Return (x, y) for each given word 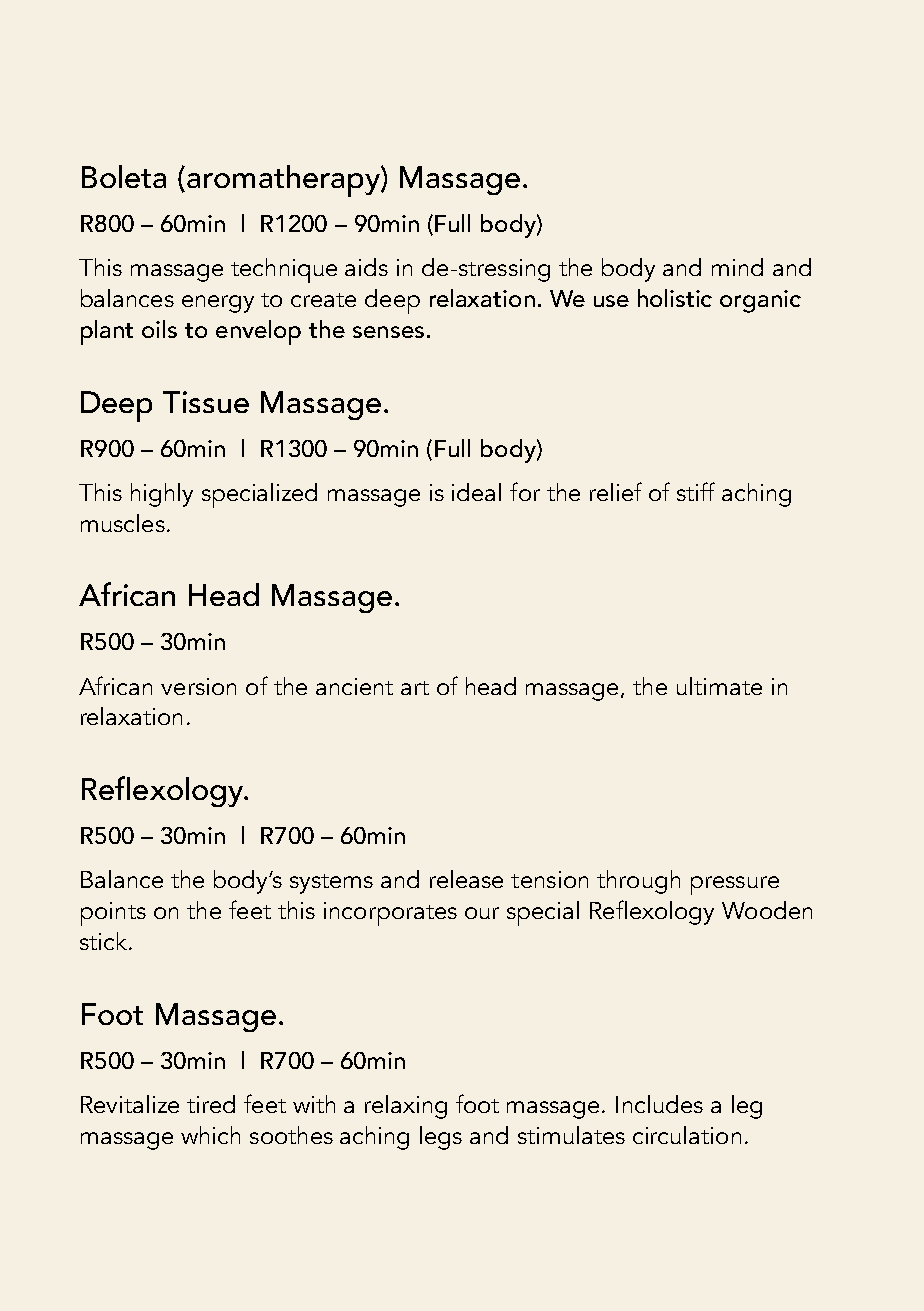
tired (211, 1104)
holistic (675, 298)
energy (218, 304)
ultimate (719, 686)
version (198, 686)
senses (388, 332)
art (415, 688)
